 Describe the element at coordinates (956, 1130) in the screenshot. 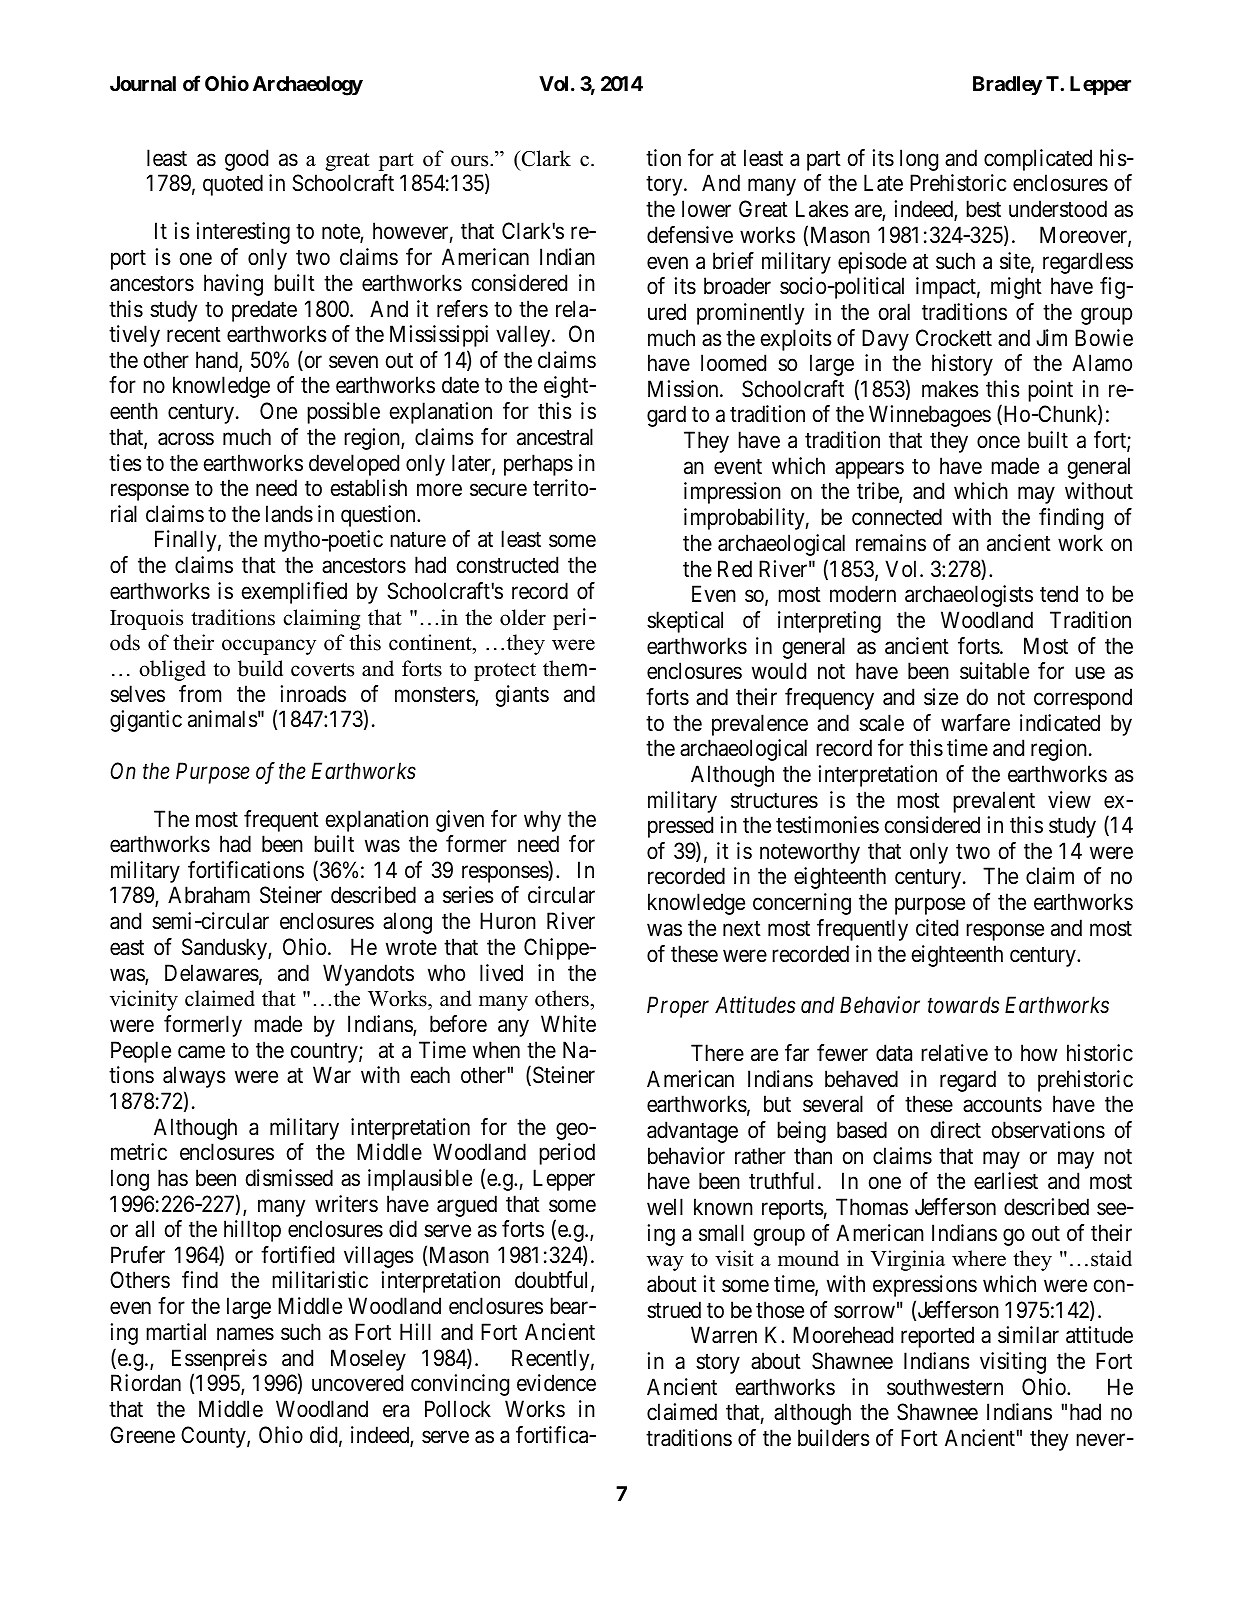

I see `direct` at that location.
